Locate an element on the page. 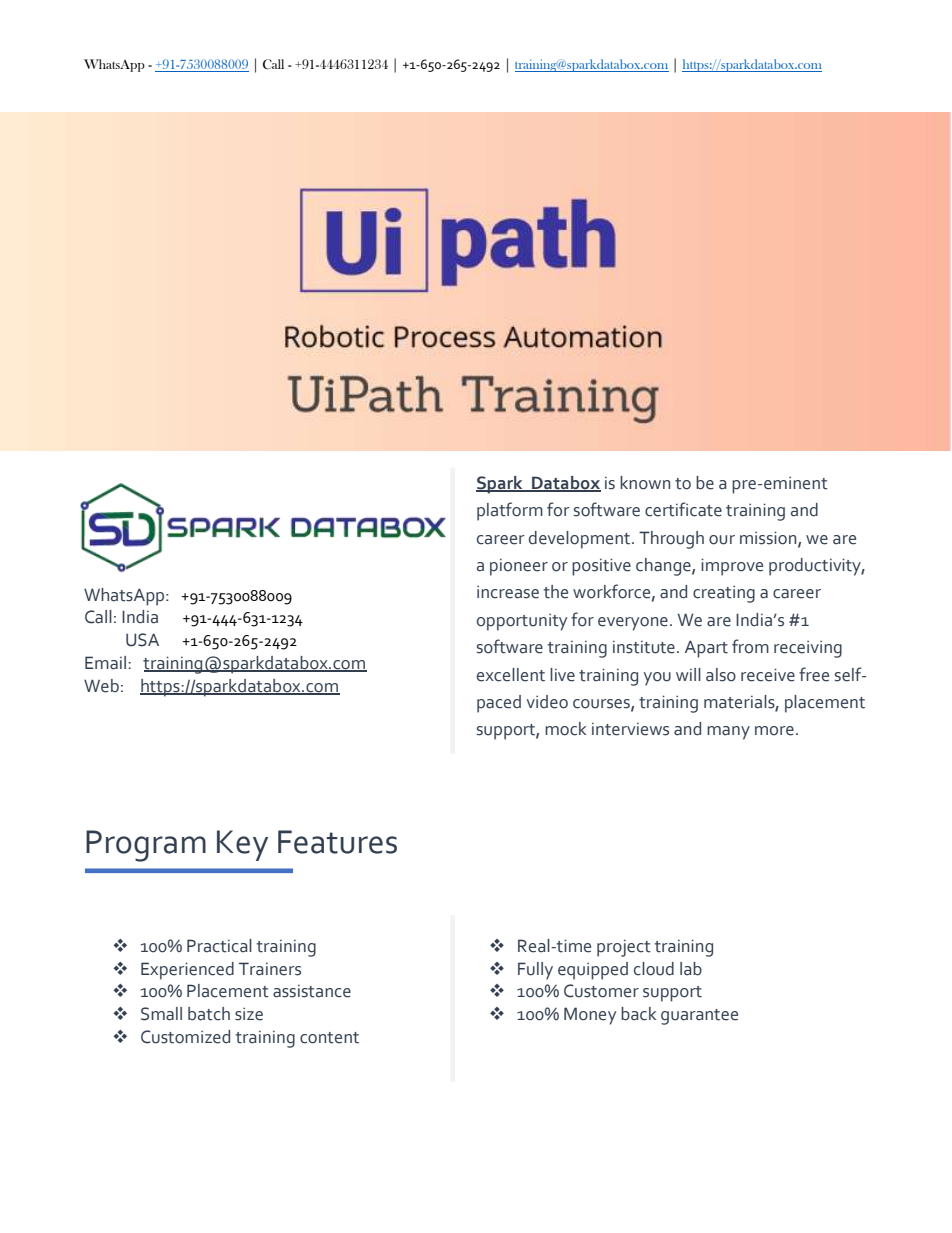 This document has width=952, height=1233. development is located at coordinates (581, 540).
